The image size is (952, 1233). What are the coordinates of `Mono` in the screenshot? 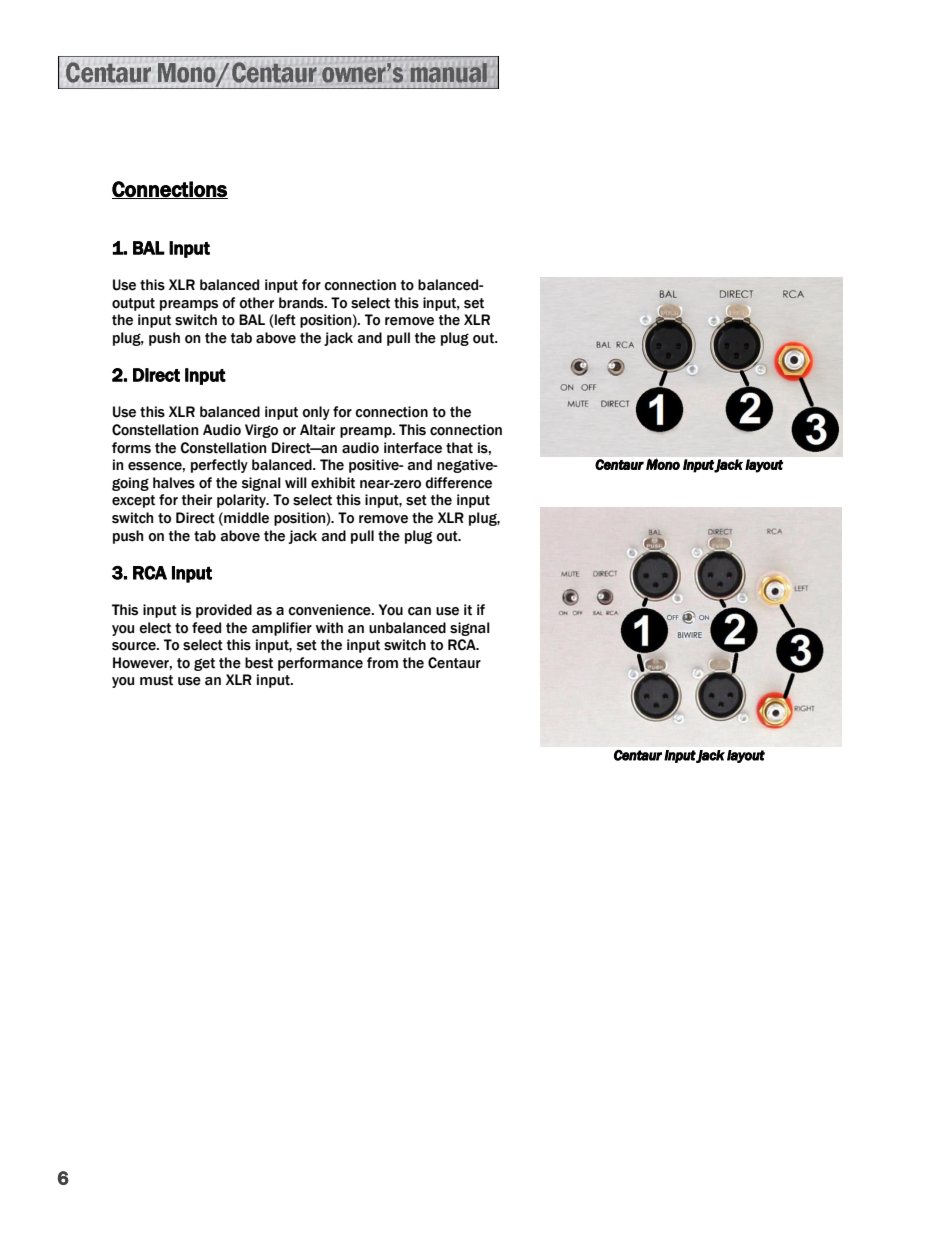 It's located at (663, 464).
